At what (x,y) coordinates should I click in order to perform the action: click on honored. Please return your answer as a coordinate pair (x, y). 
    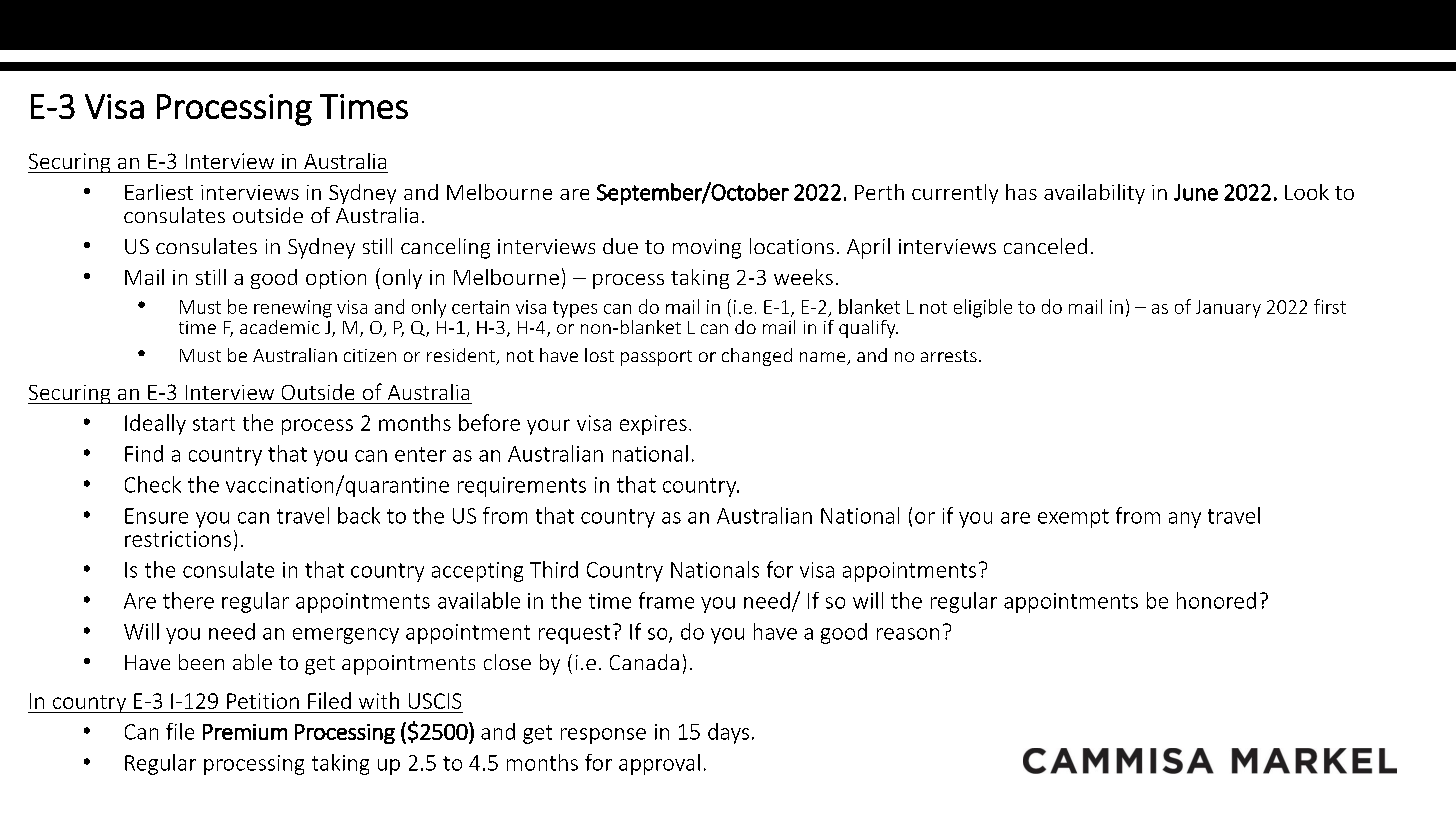
    Looking at the image, I should click on (1216, 600).
